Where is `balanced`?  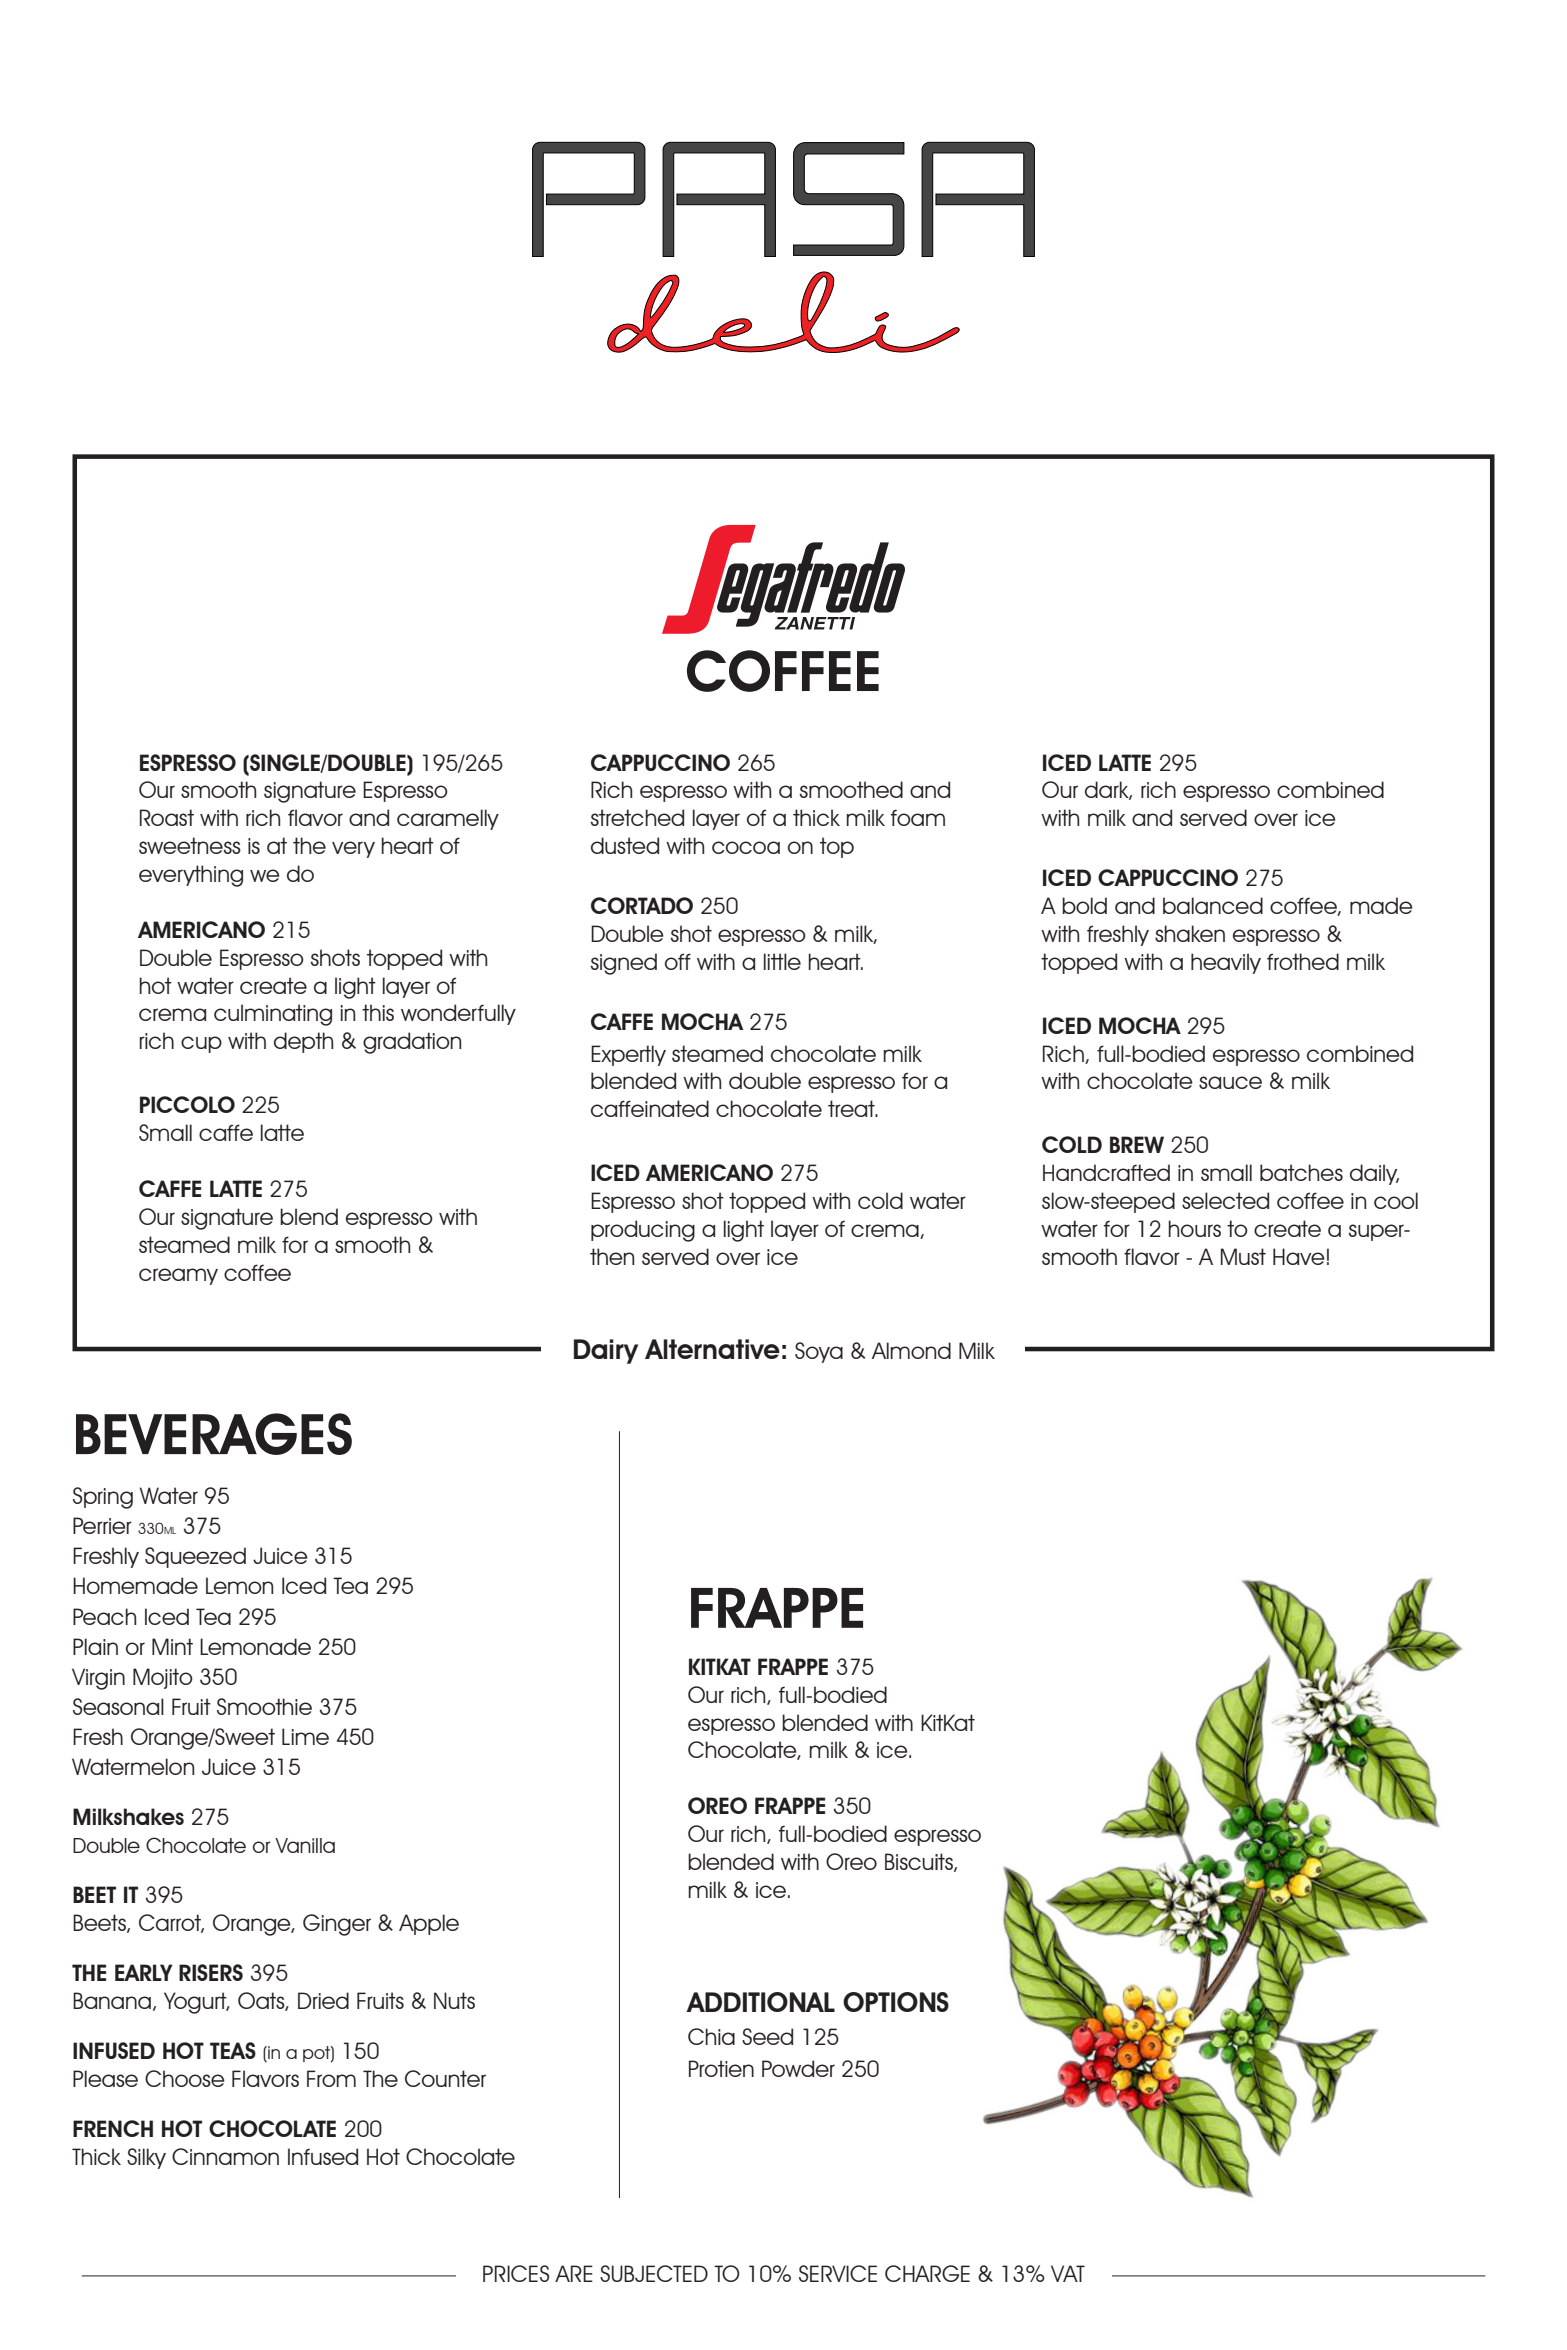 balanced is located at coordinates (1213, 905).
